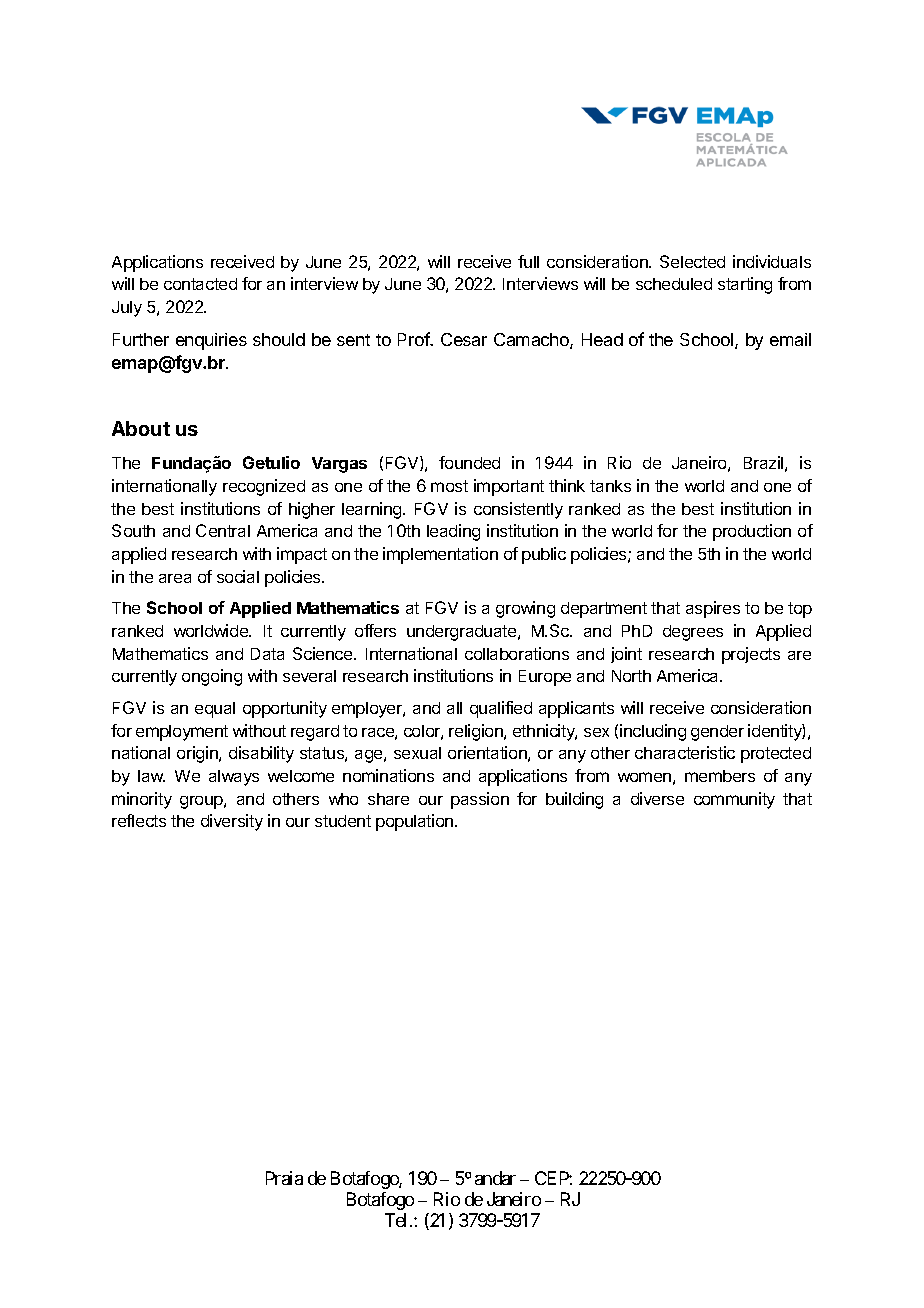 The height and width of the screenshot is (1308, 924). What do you see at coordinates (440, 555) in the screenshot?
I see `implementation` at bounding box center [440, 555].
